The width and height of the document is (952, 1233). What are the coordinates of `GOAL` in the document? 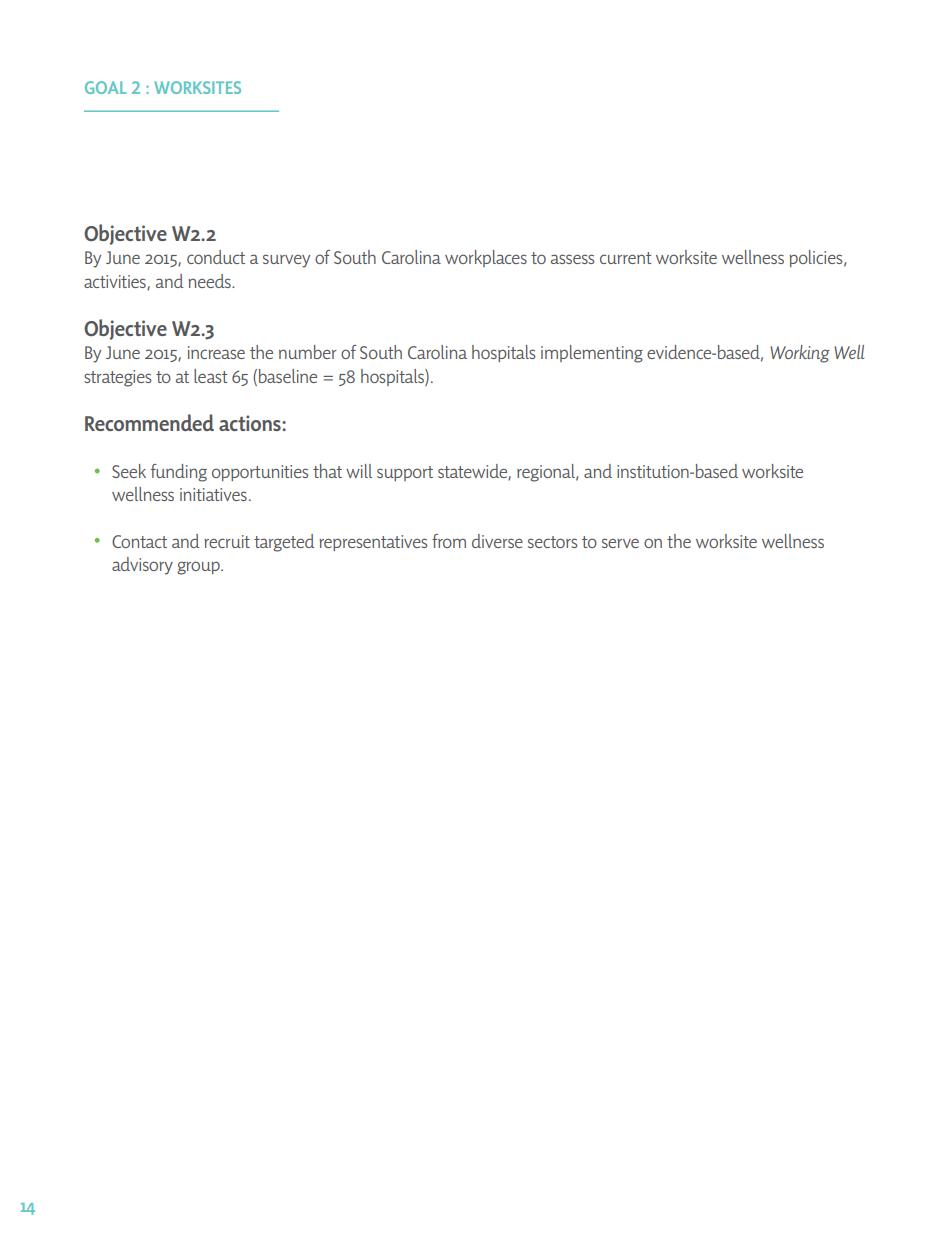 It's located at (106, 87).
